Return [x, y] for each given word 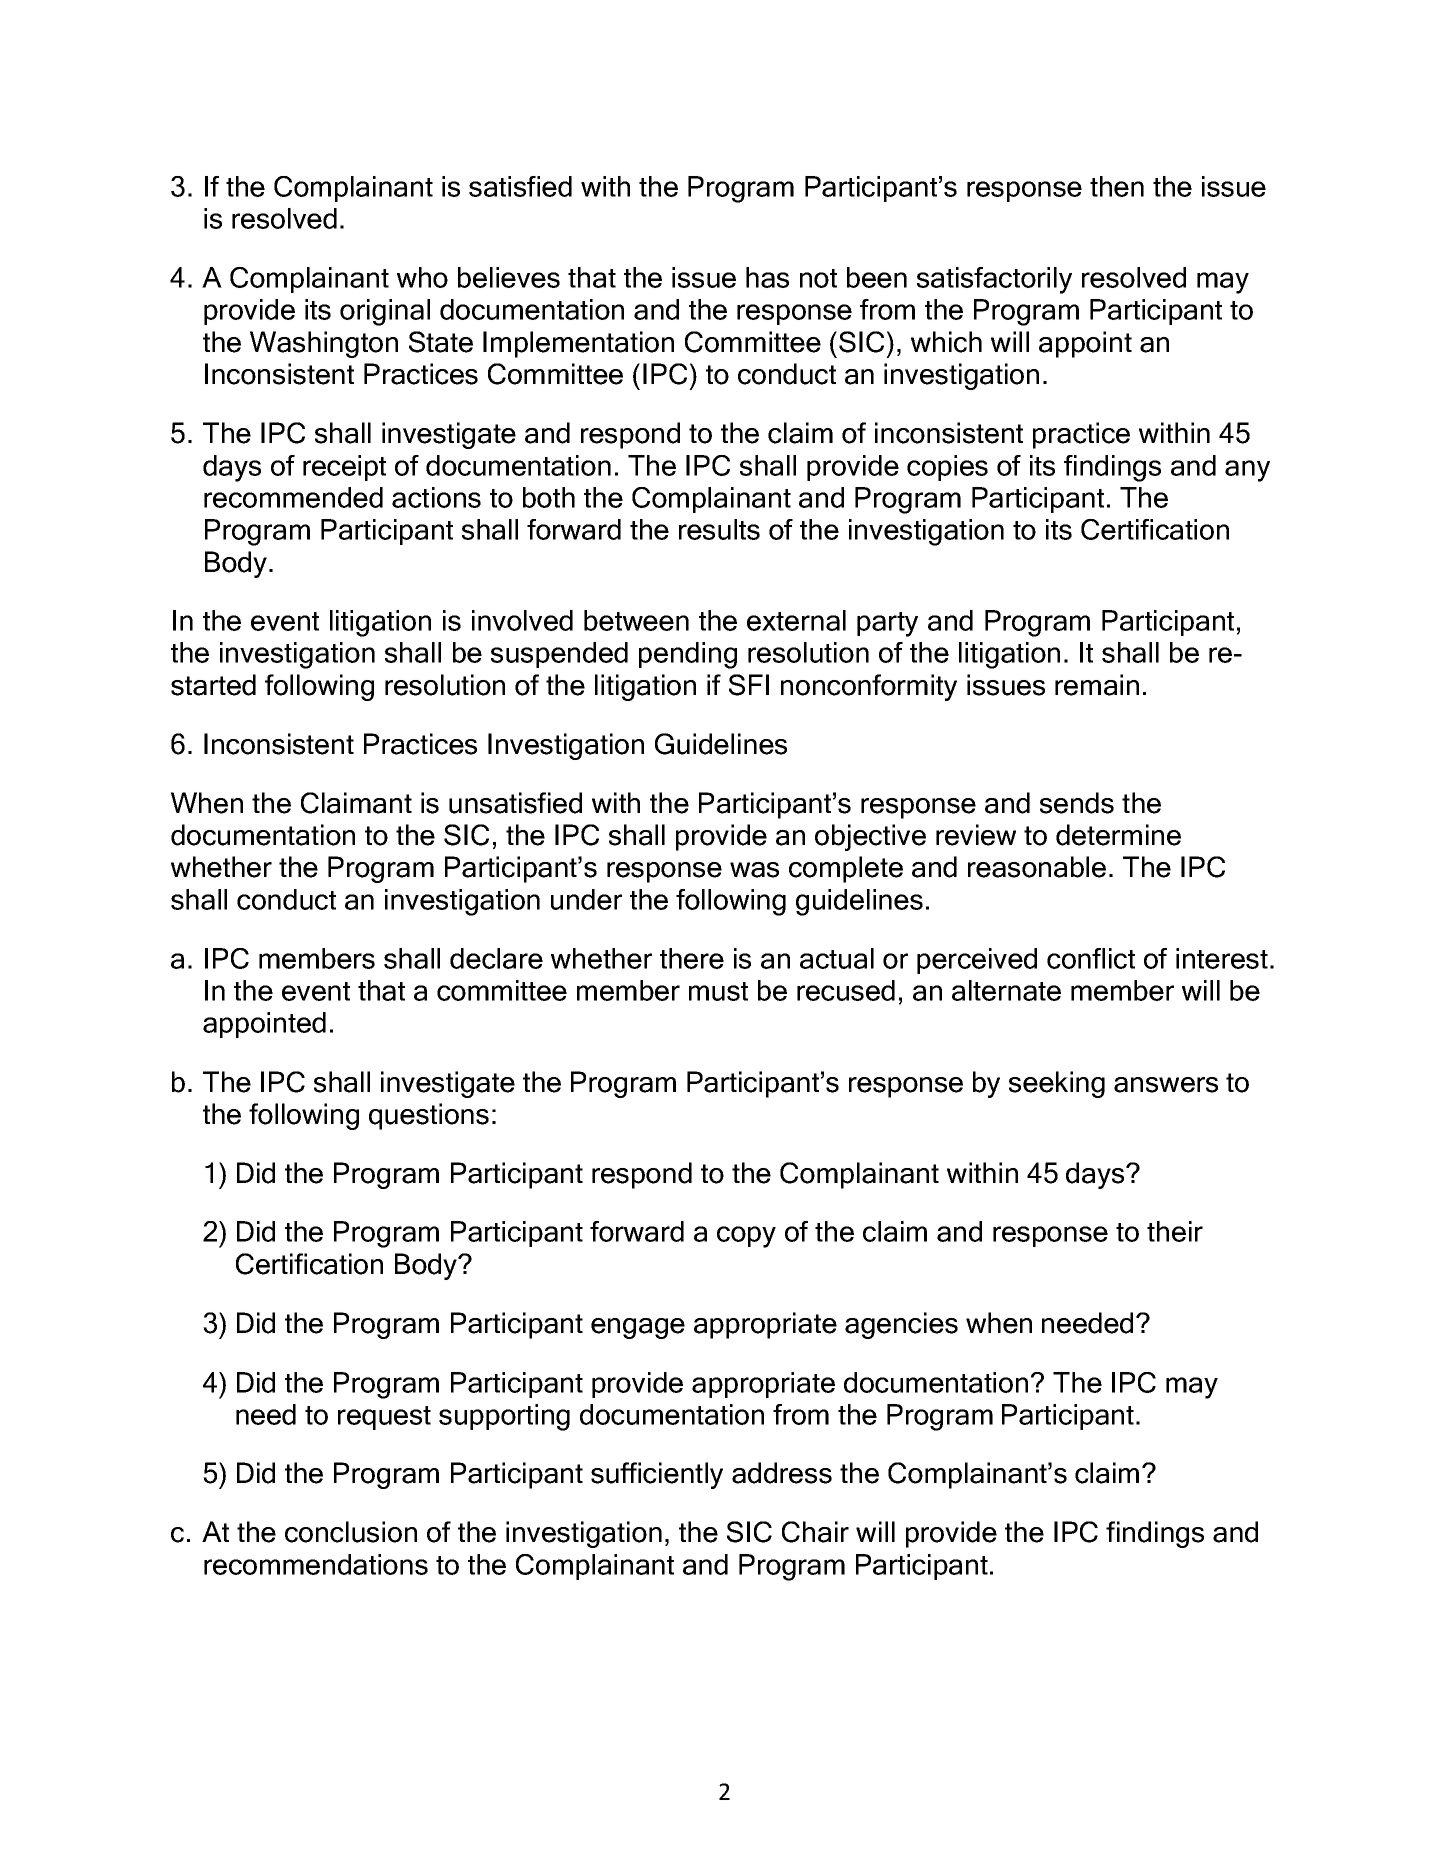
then [1117, 186]
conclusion [351, 1532]
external [796, 620]
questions [429, 1116]
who [422, 277]
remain [1097, 685]
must [718, 991]
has [767, 277]
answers [1166, 1085]
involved [522, 620]
